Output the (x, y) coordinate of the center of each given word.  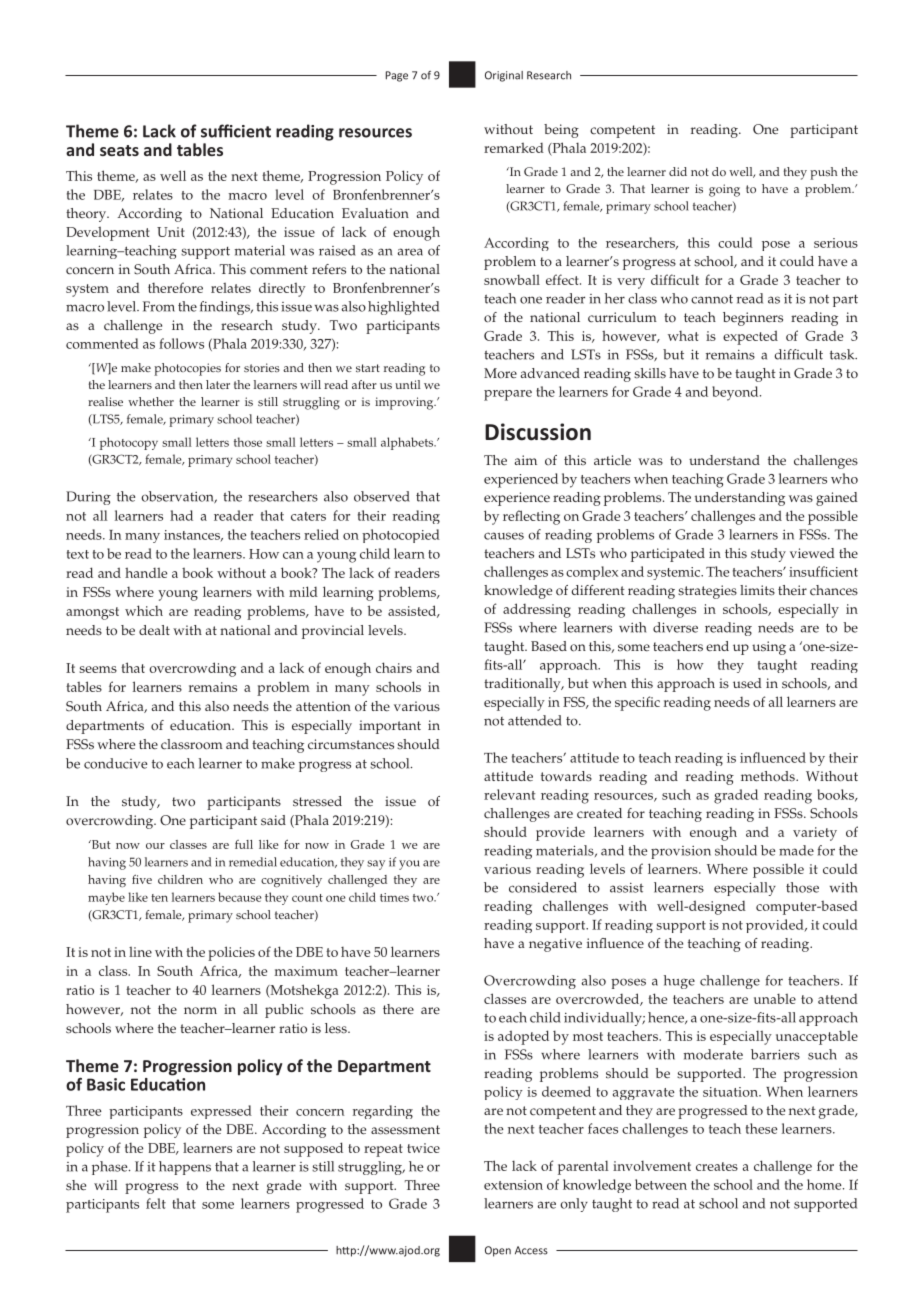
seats (119, 150)
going (724, 190)
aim (526, 460)
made (796, 850)
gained (837, 499)
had (181, 515)
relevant (510, 794)
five (142, 879)
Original (504, 76)
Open (498, 1251)
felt (156, 1203)
